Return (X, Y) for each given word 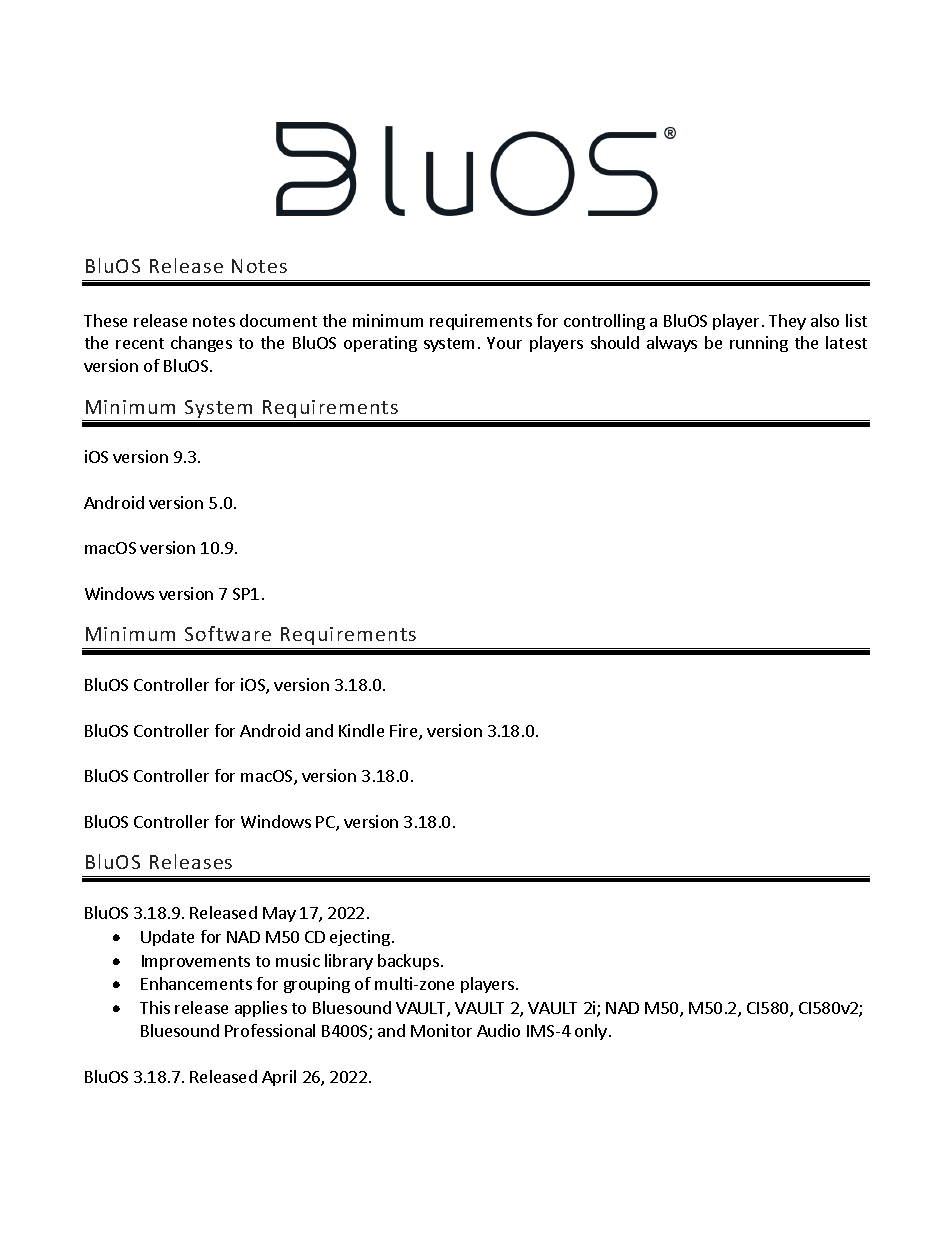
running (759, 344)
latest (846, 342)
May (279, 914)
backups (408, 962)
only (591, 1032)
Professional (270, 1030)
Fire (405, 732)
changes (201, 344)
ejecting (360, 938)
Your (504, 343)
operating (380, 344)
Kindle (361, 730)
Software (228, 633)
